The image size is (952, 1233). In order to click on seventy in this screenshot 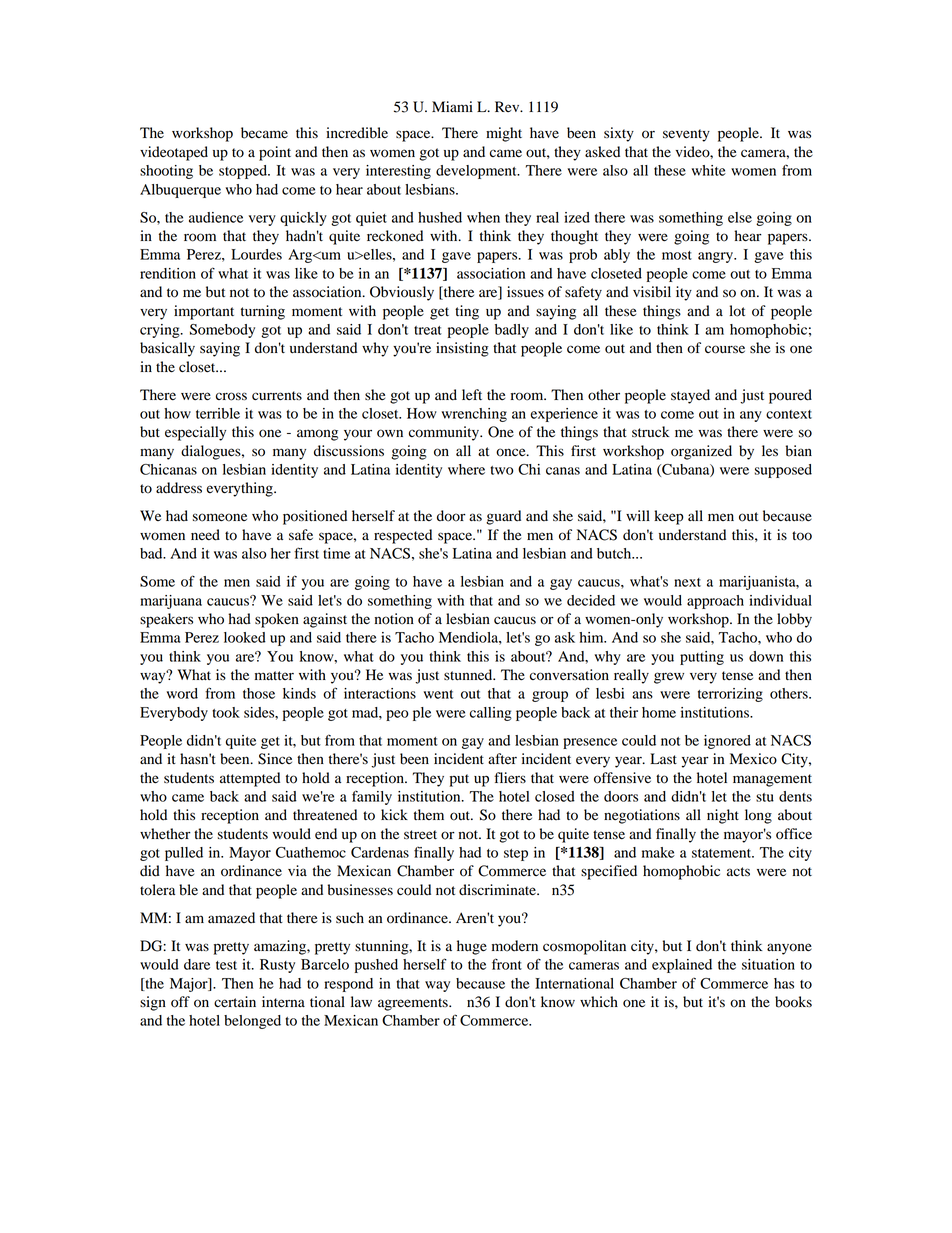, I will do `click(686, 135)`.
